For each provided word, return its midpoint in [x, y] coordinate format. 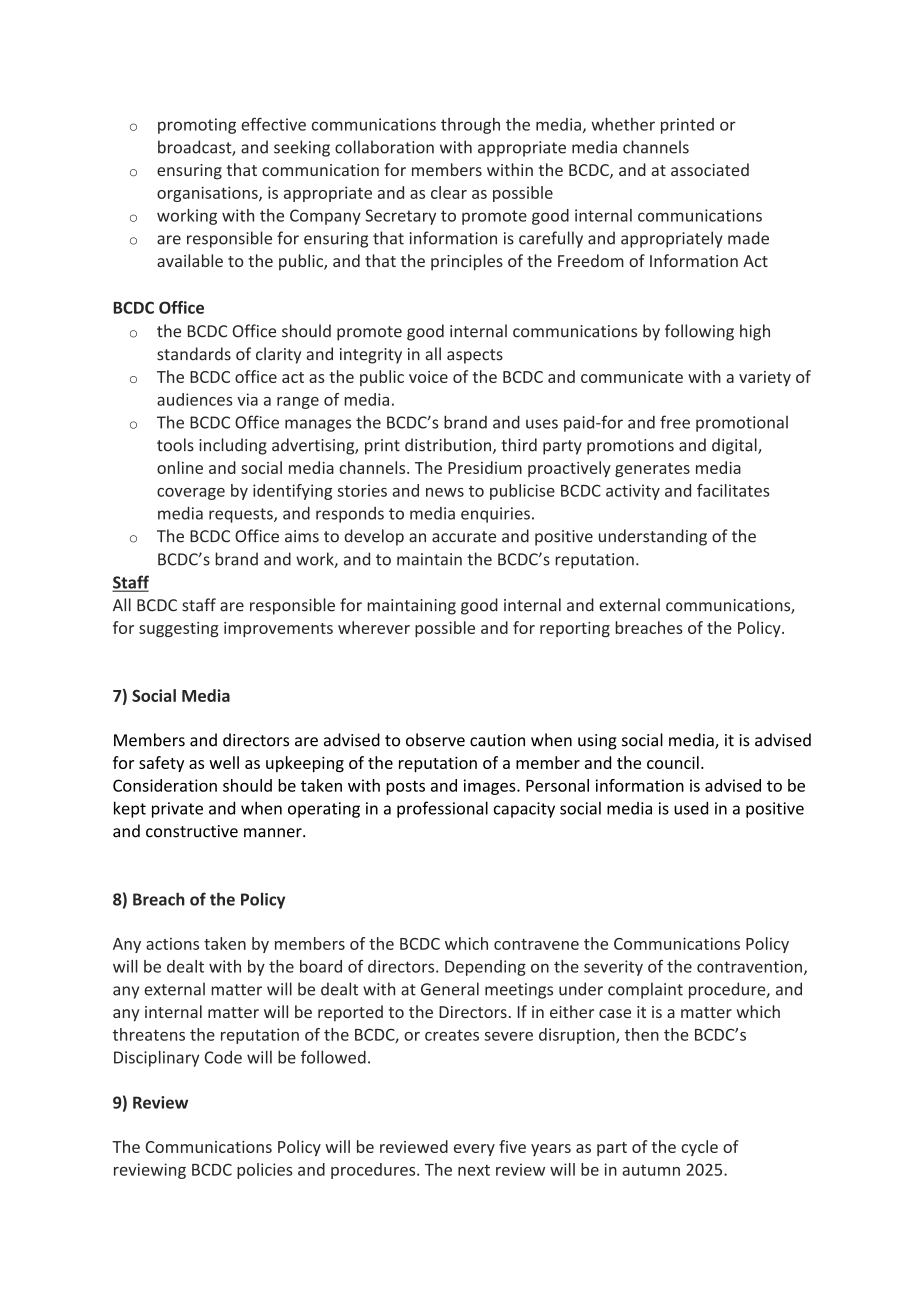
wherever [374, 627]
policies [265, 1171]
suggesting [179, 629]
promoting [197, 126]
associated [710, 169]
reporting [575, 629]
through [470, 126]
